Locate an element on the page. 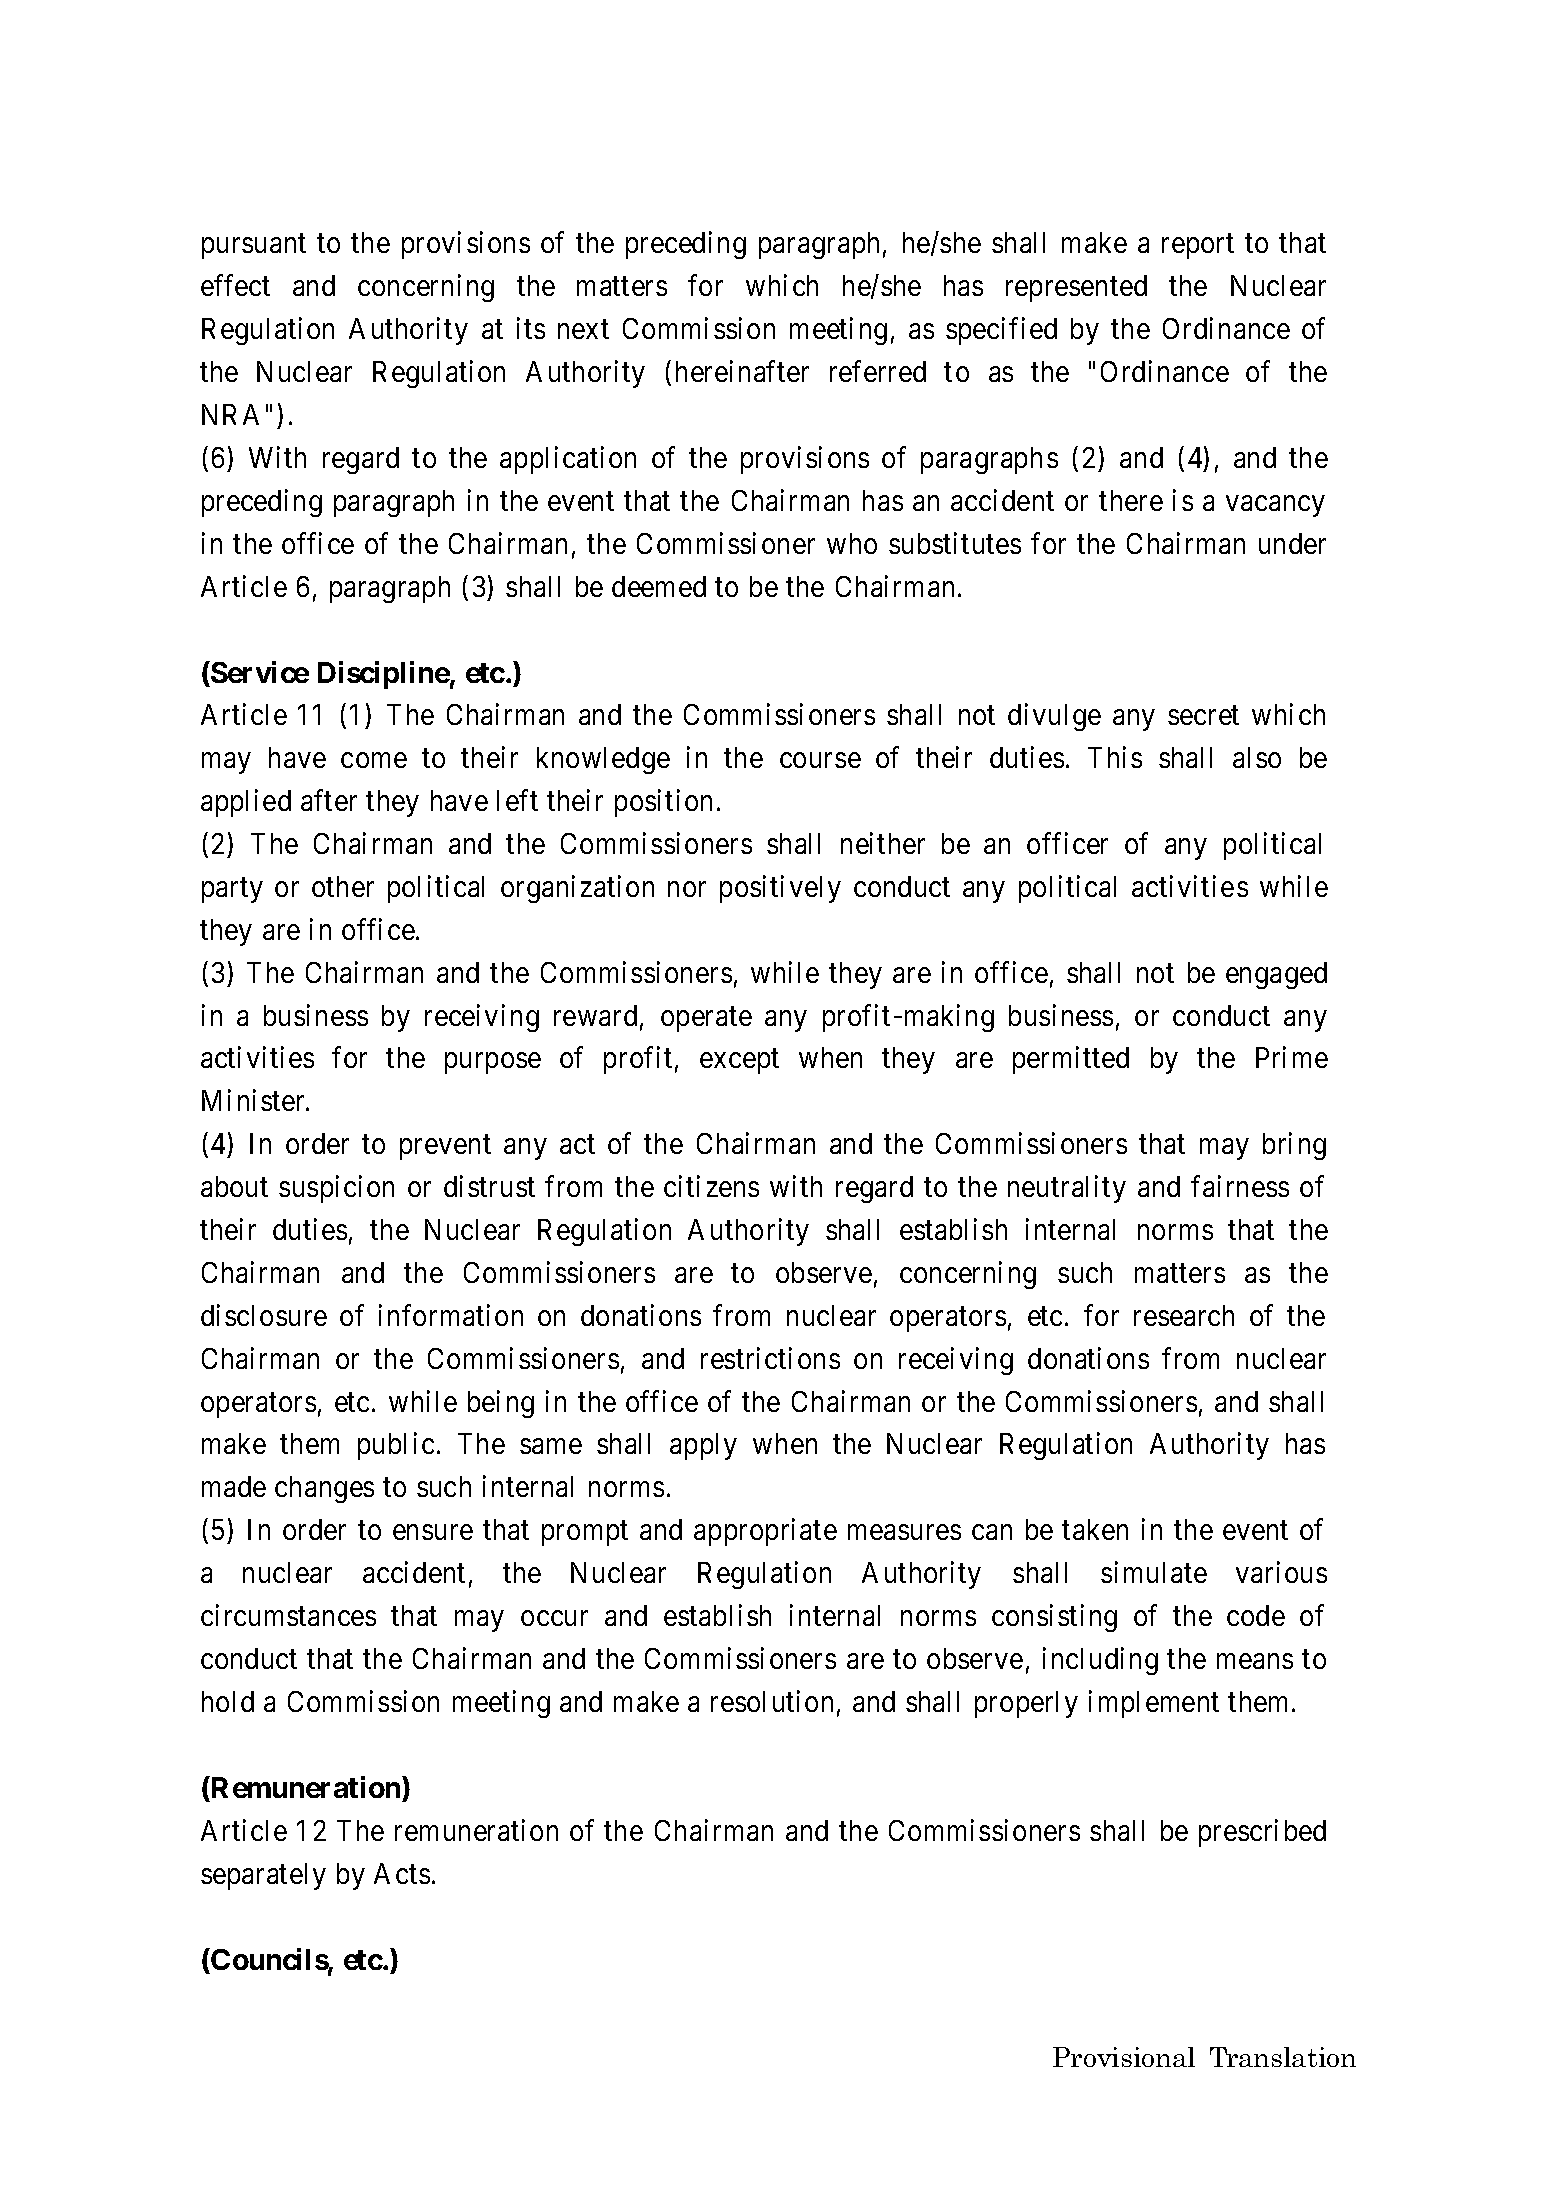  report is located at coordinates (1198, 247).
